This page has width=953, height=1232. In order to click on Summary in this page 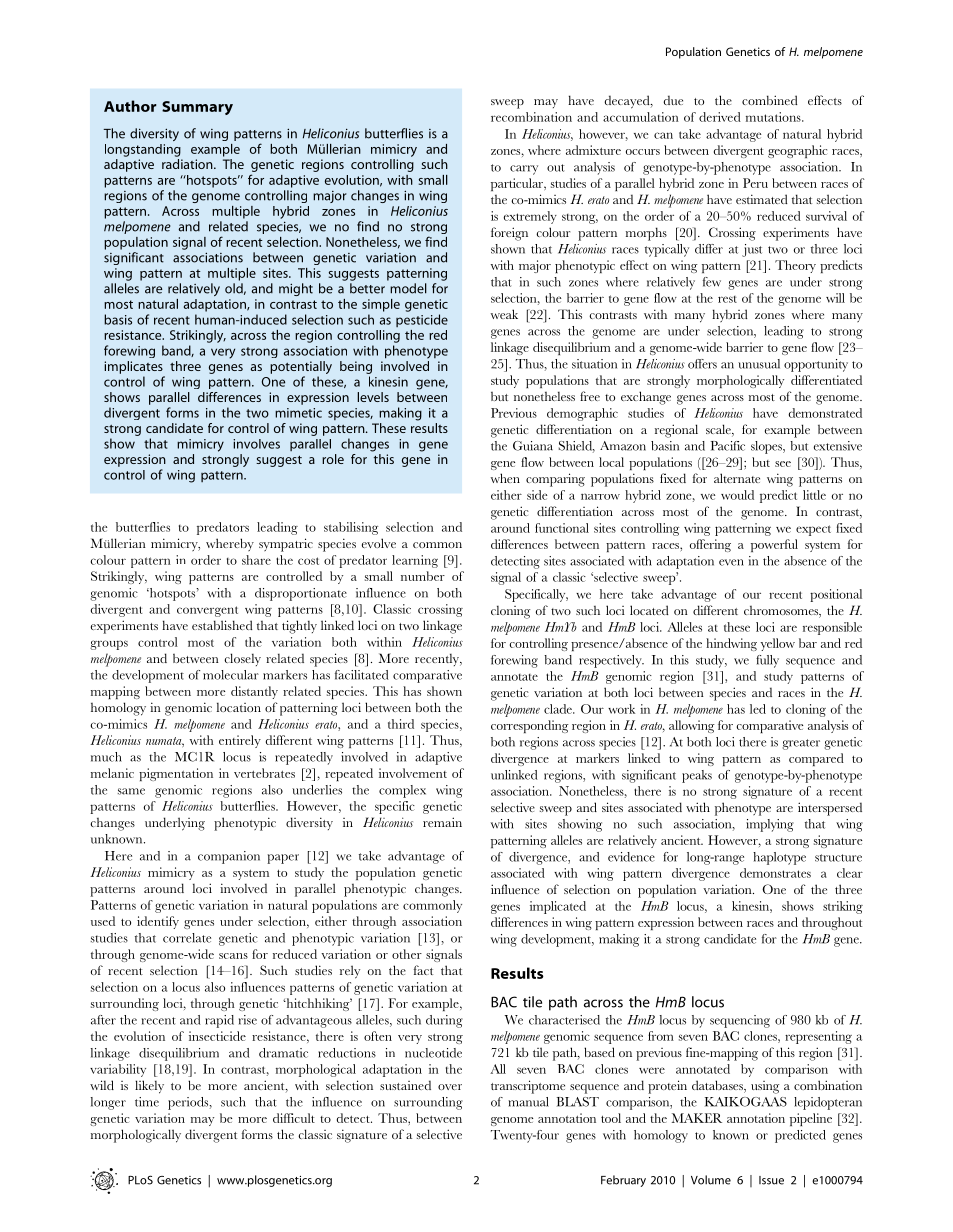, I will do `click(197, 108)`.
